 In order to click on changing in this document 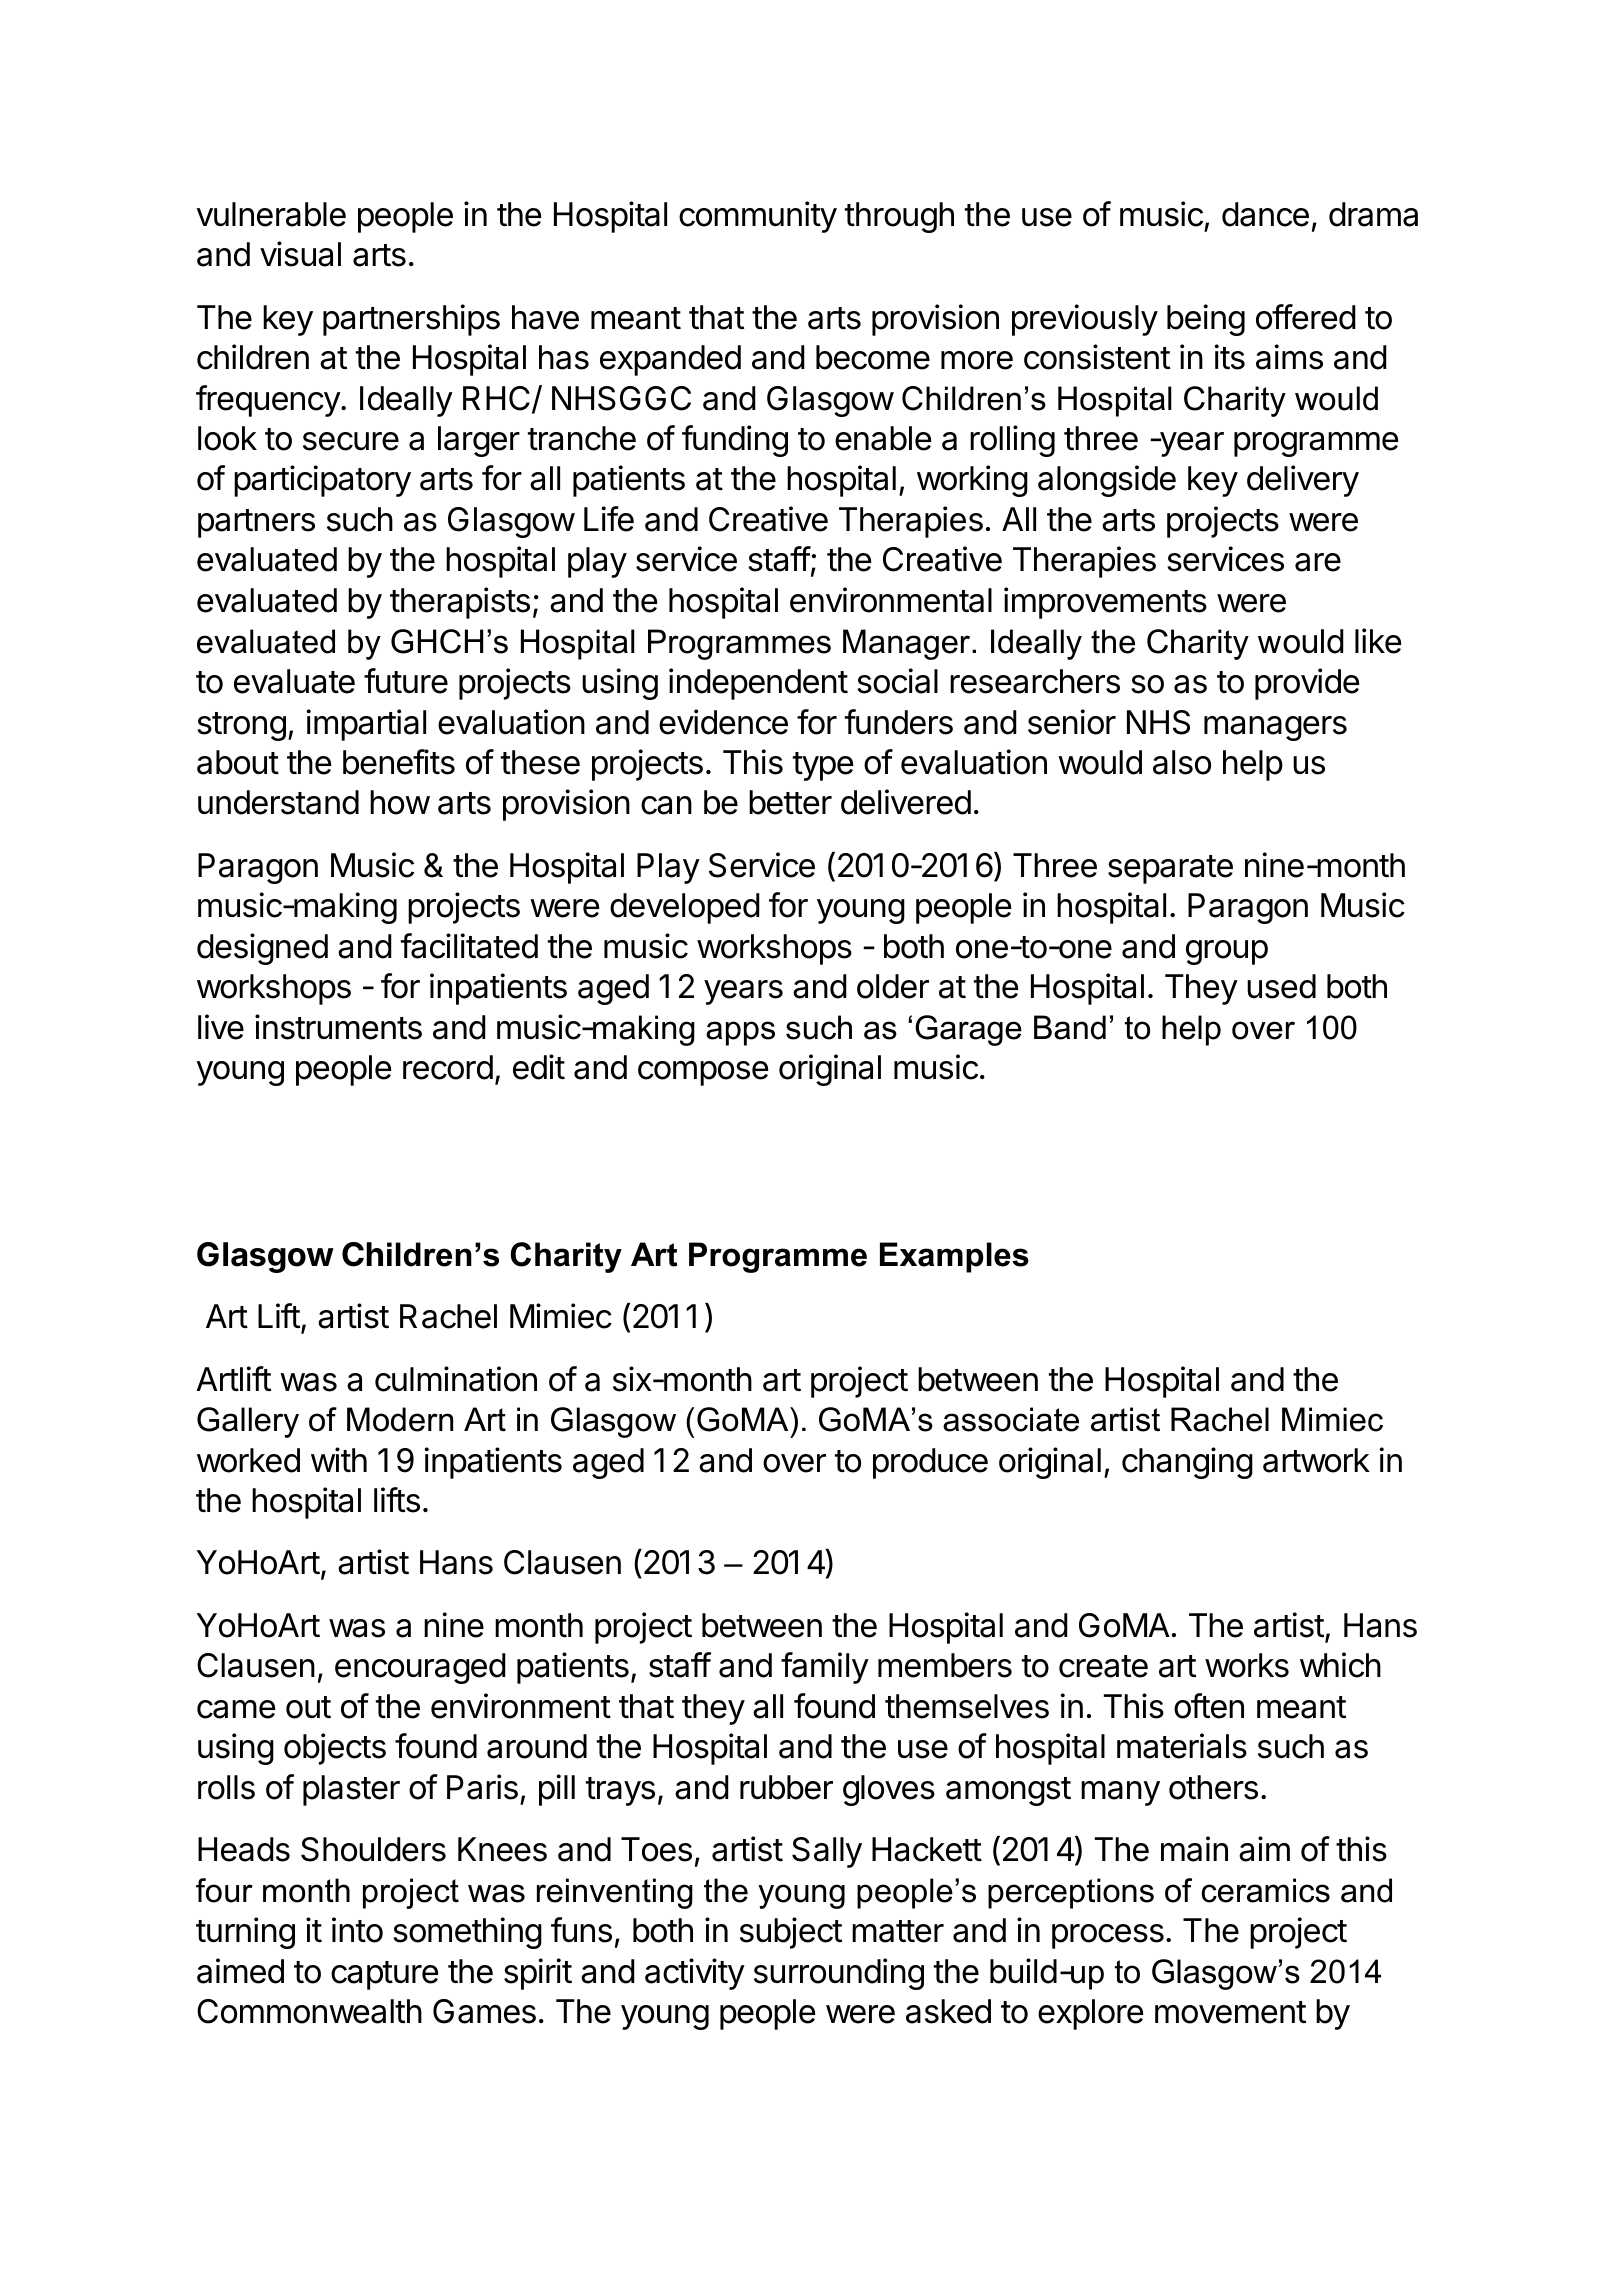, I will do `click(1187, 1463)`.
